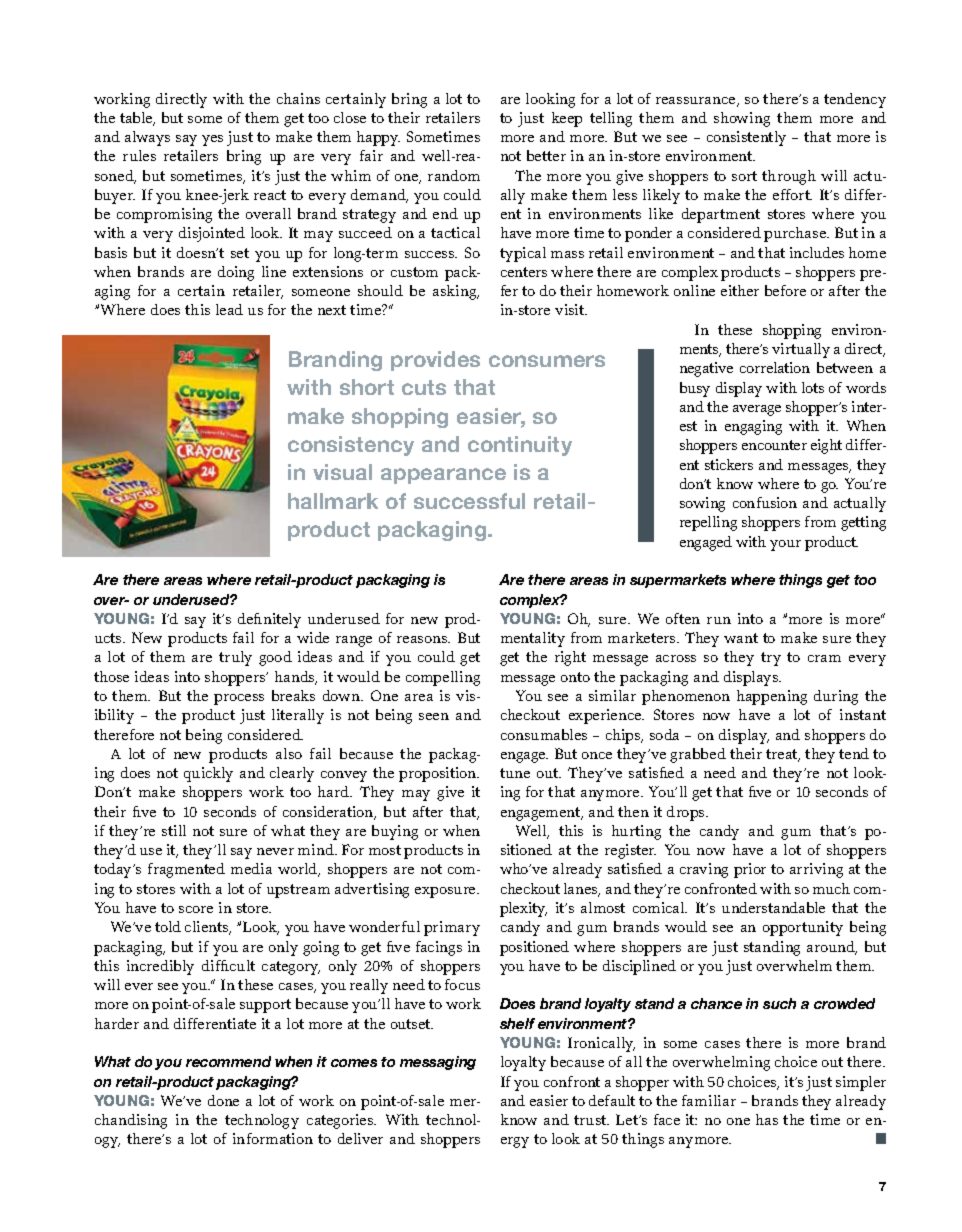 The height and width of the screenshot is (1232, 962). Describe the element at coordinates (212, 140) in the screenshot. I see `yes` at that location.
